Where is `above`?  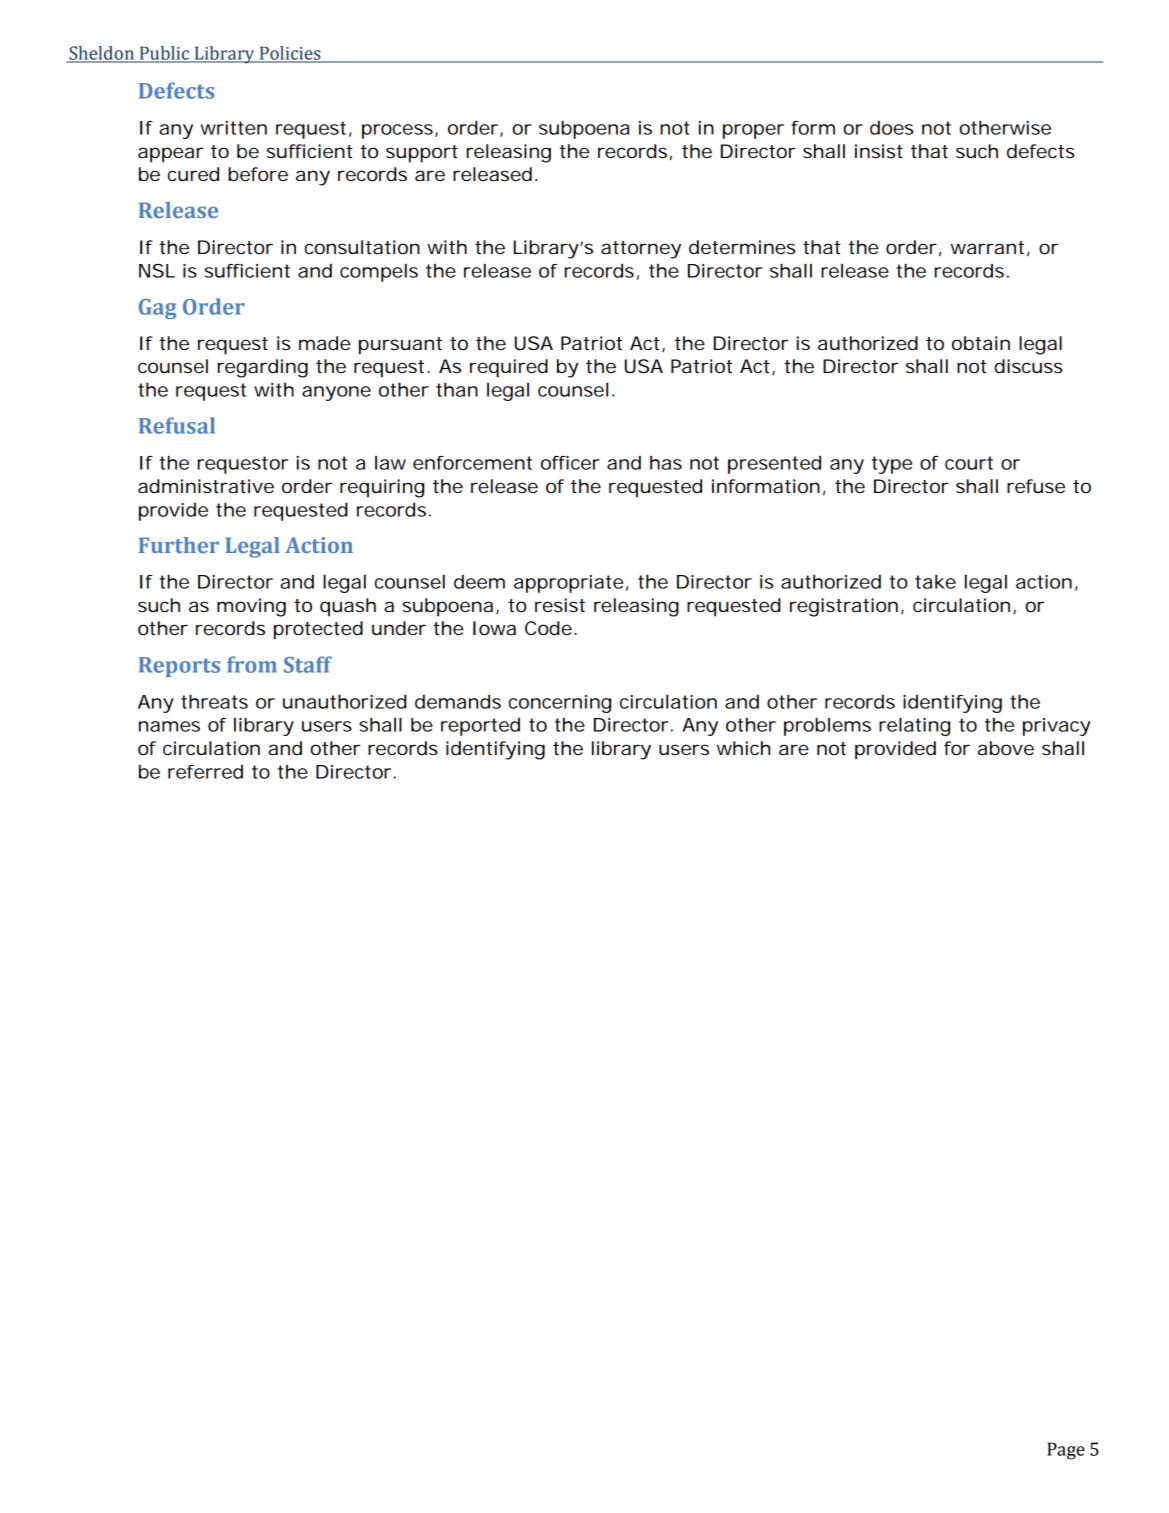
above is located at coordinates (1006, 748).
